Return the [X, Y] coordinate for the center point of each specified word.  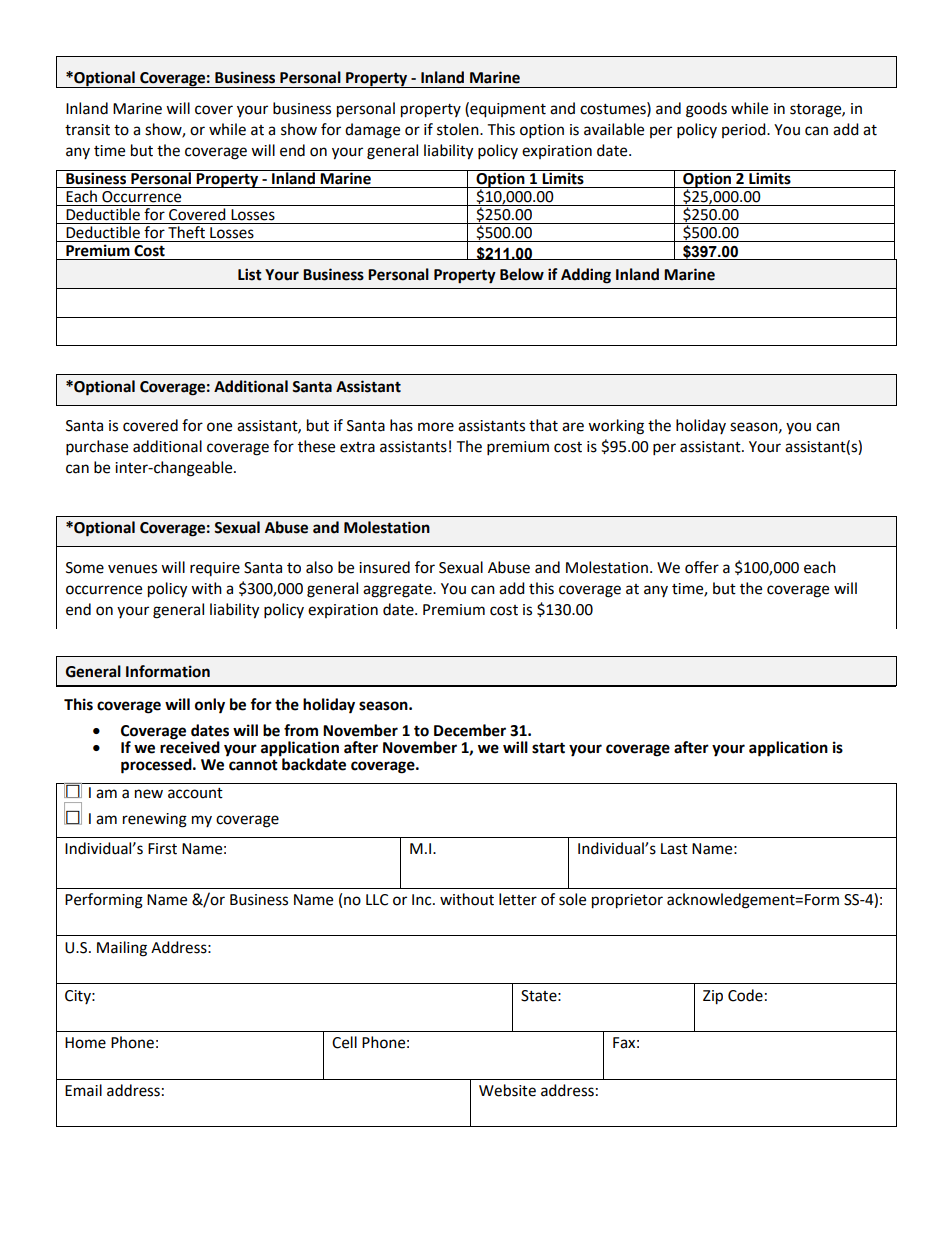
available [614, 129]
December [470, 730]
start [548, 748]
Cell [344, 1042]
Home [85, 1043]
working [616, 427]
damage [372, 131]
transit [87, 130]
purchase [97, 448]
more [436, 427]
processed [157, 766]
